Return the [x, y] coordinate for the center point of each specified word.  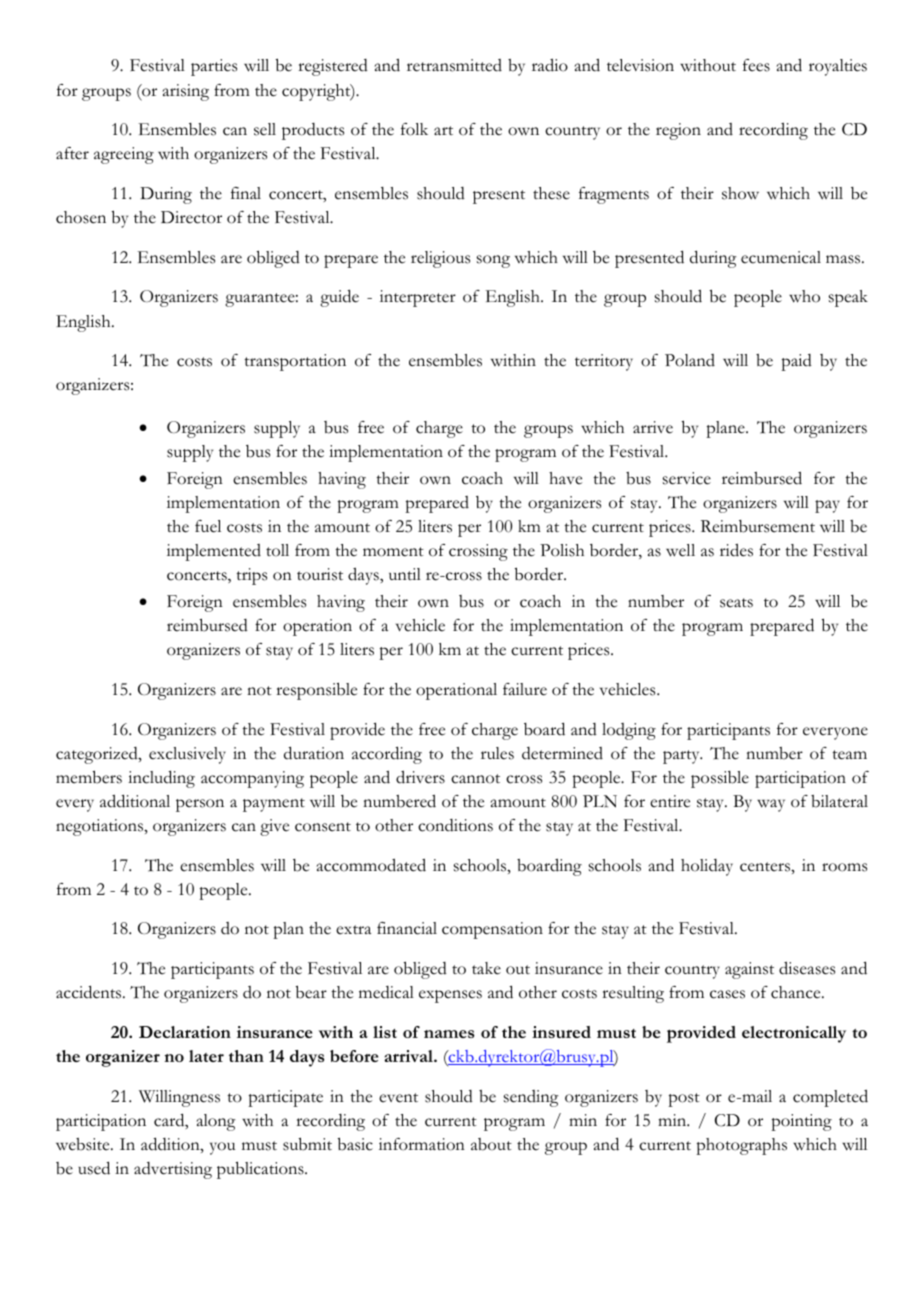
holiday [707, 867]
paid [796, 362]
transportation [295, 362]
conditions [455, 825]
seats [736, 603]
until [405, 574]
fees [756, 65]
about [491, 1144]
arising [186, 92]
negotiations [100, 827]
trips [251, 576]
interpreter [418, 298]
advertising [173, 1170]
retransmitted [454, 65]
